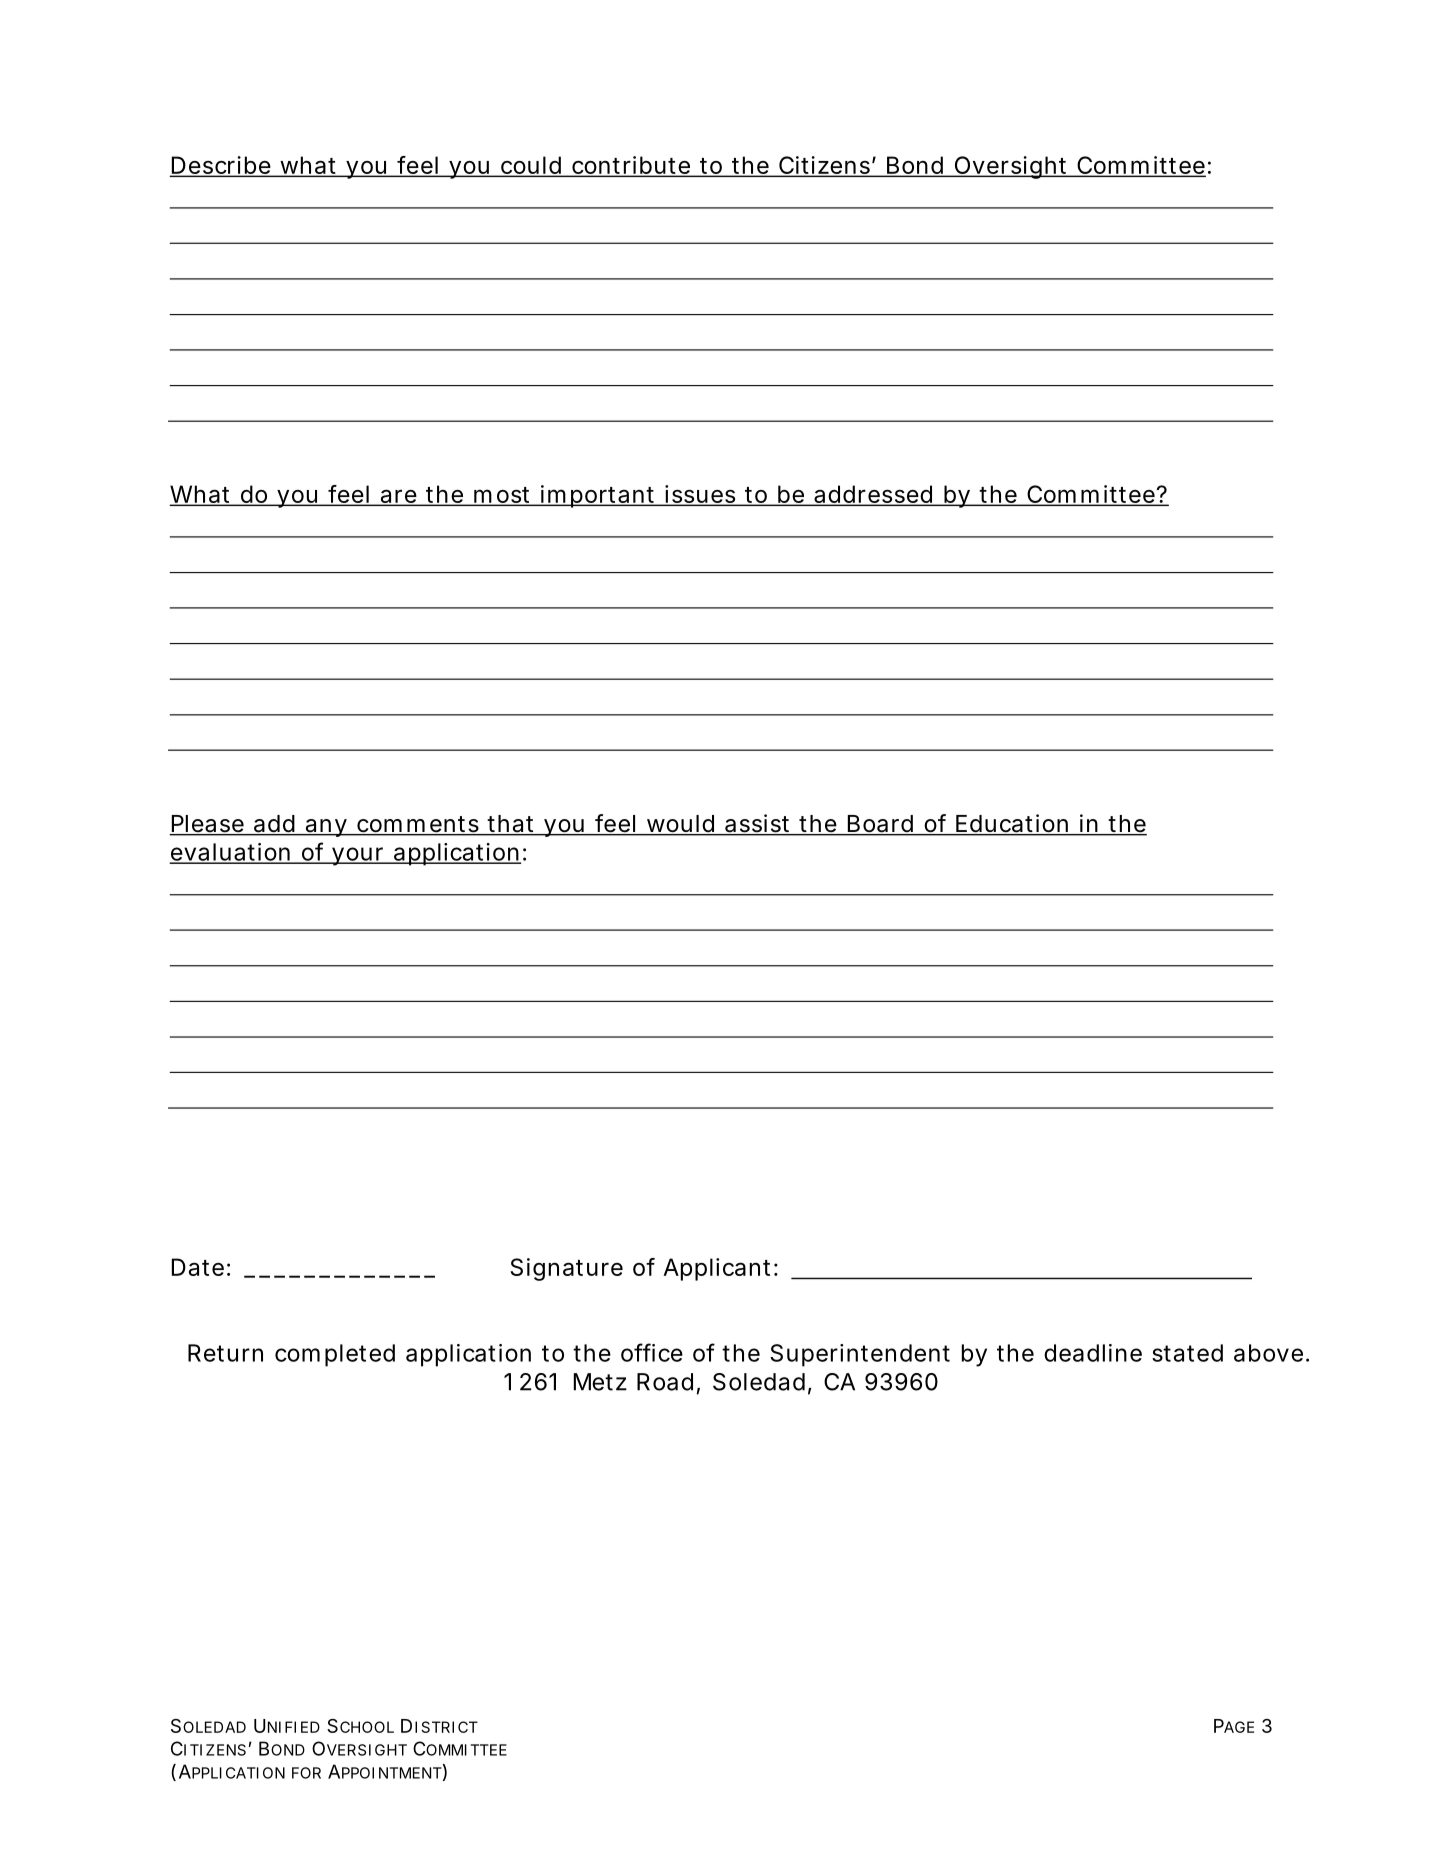 The height and width of the document is (1867, 1443). Describe the element at coordinates (631, 166) in the document. I see `contribute` at that location.
